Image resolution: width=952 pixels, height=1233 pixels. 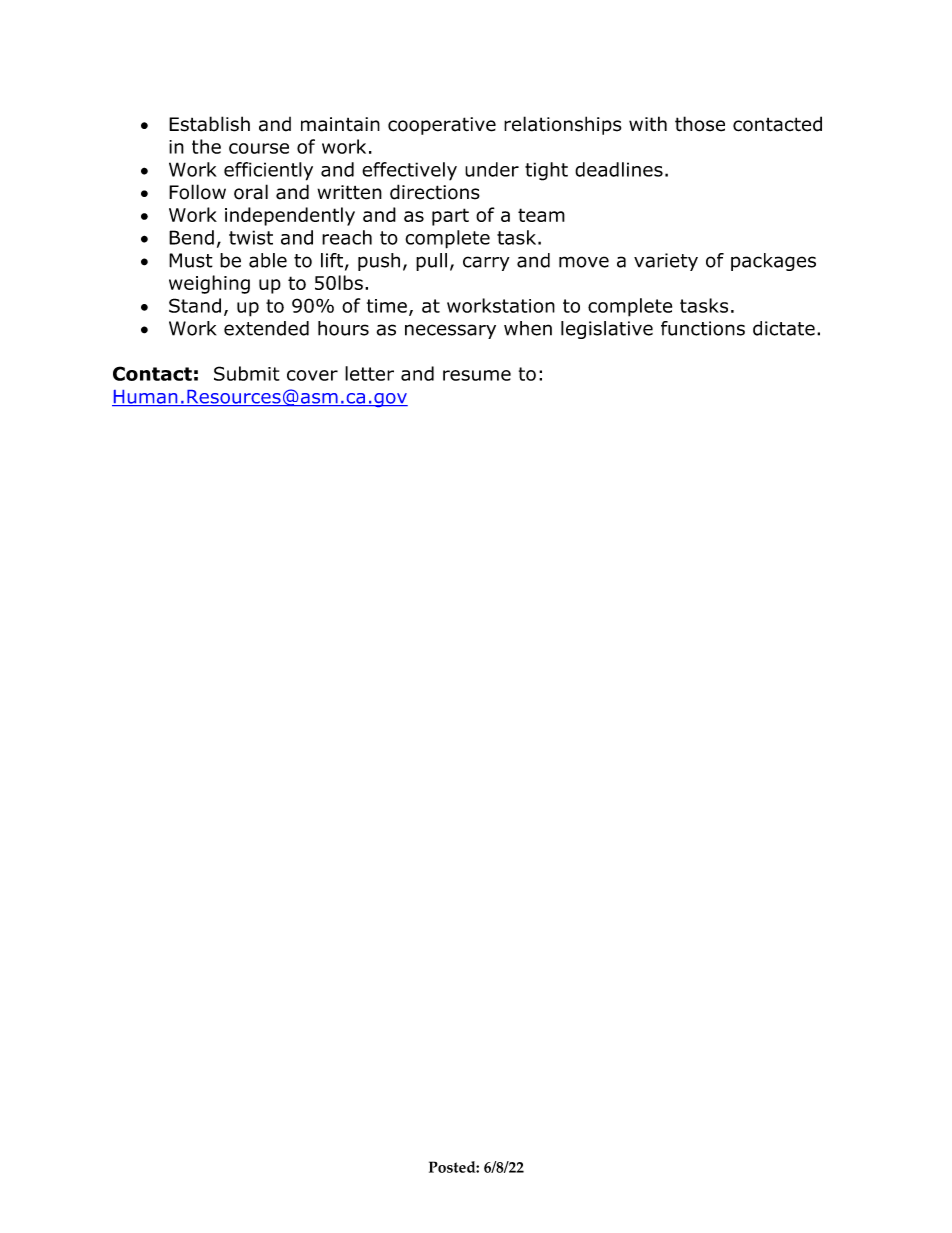 What do you see at coordinates (209, 284) in the screenshot?
I see `weighing` at bounding box center [209, 284].
